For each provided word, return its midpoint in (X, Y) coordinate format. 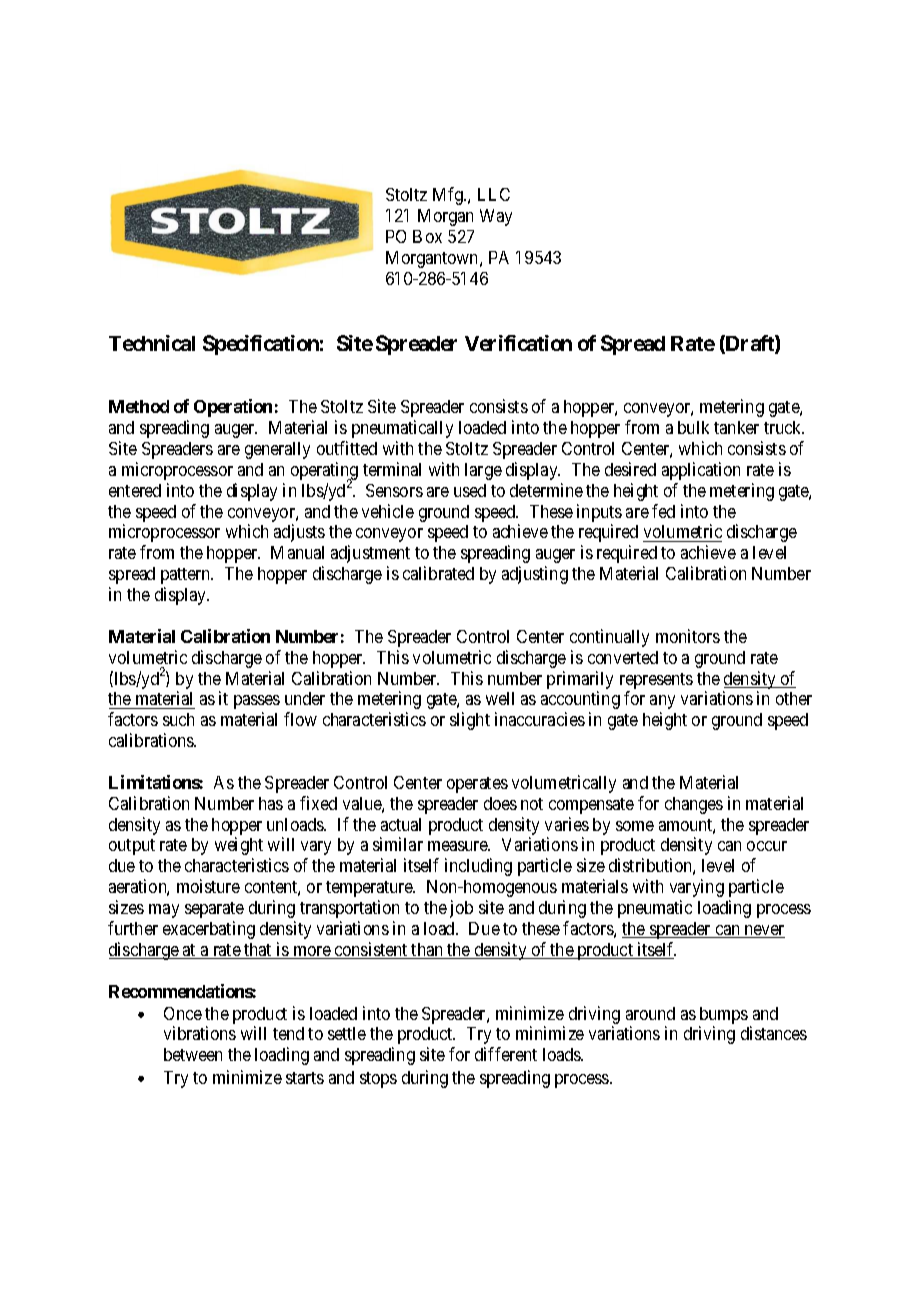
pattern (187, 576)
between (193, 1054)
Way (496, 217)
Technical (152, 343)
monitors (688, 636)
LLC (494, 194)
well (500, 698)
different (506, 1054)
